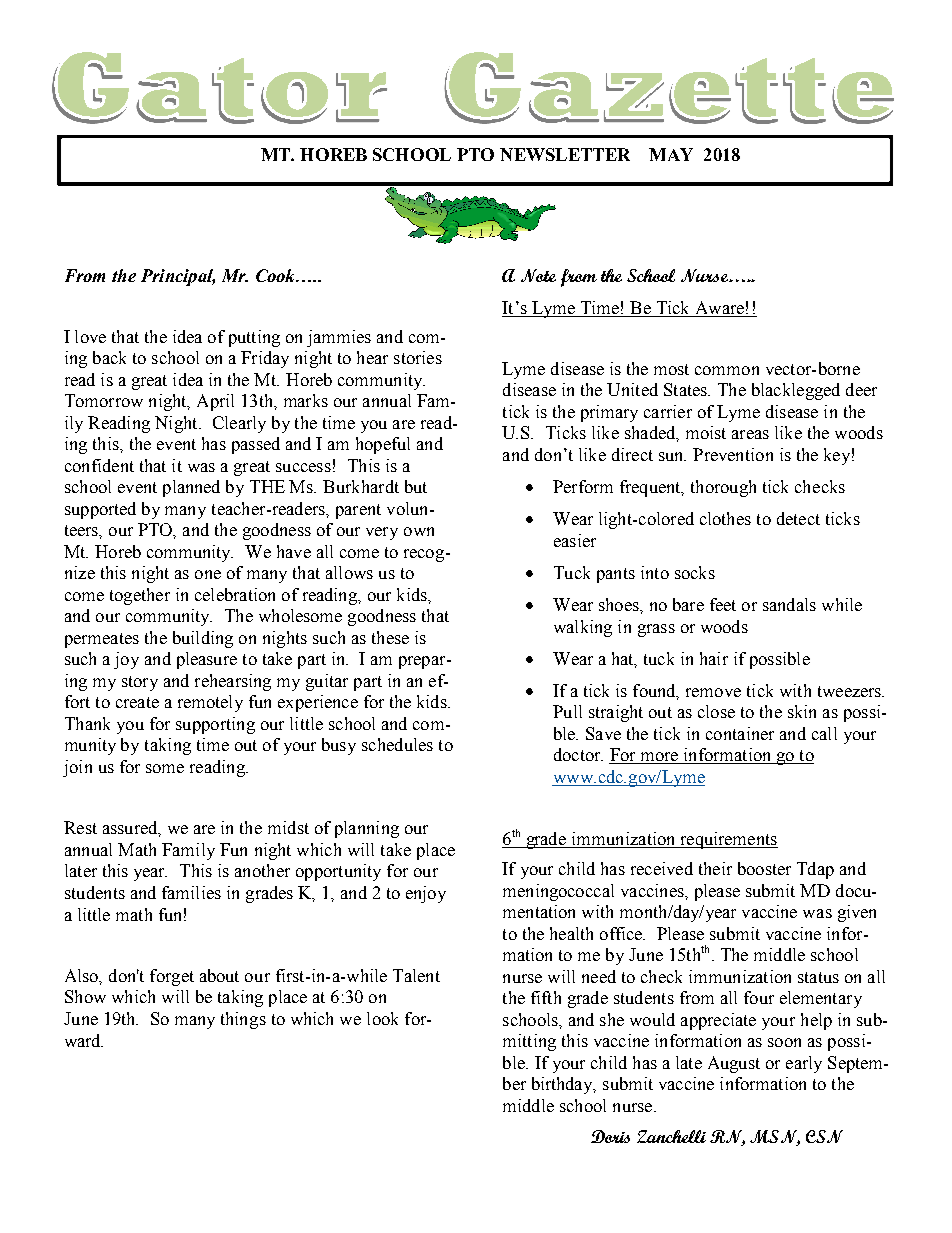 The width and height of the screenshot is (952, 1233). I want to click on families, so click(191, 892).
